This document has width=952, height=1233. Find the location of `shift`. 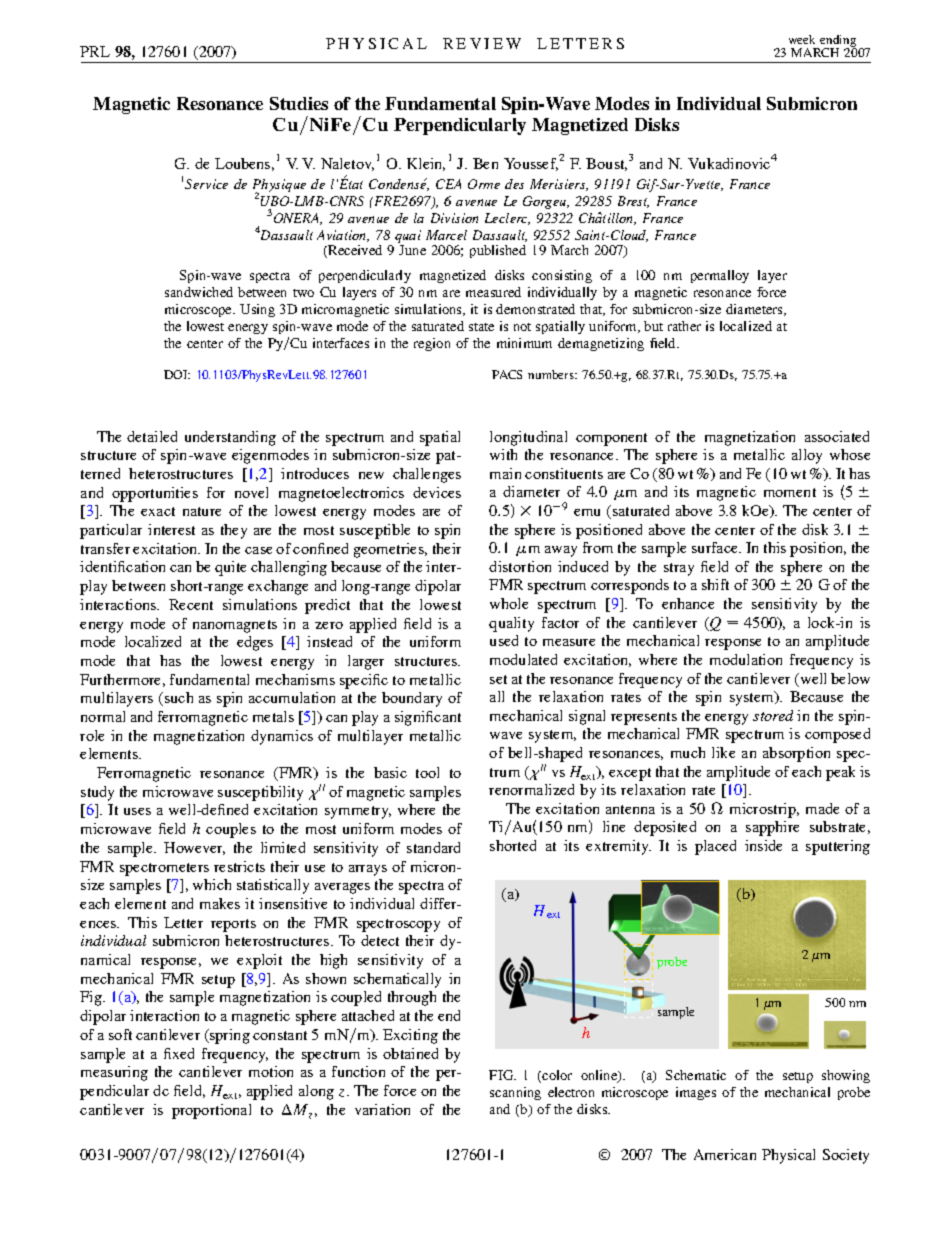

shift is located at coordinates (715, 584).
